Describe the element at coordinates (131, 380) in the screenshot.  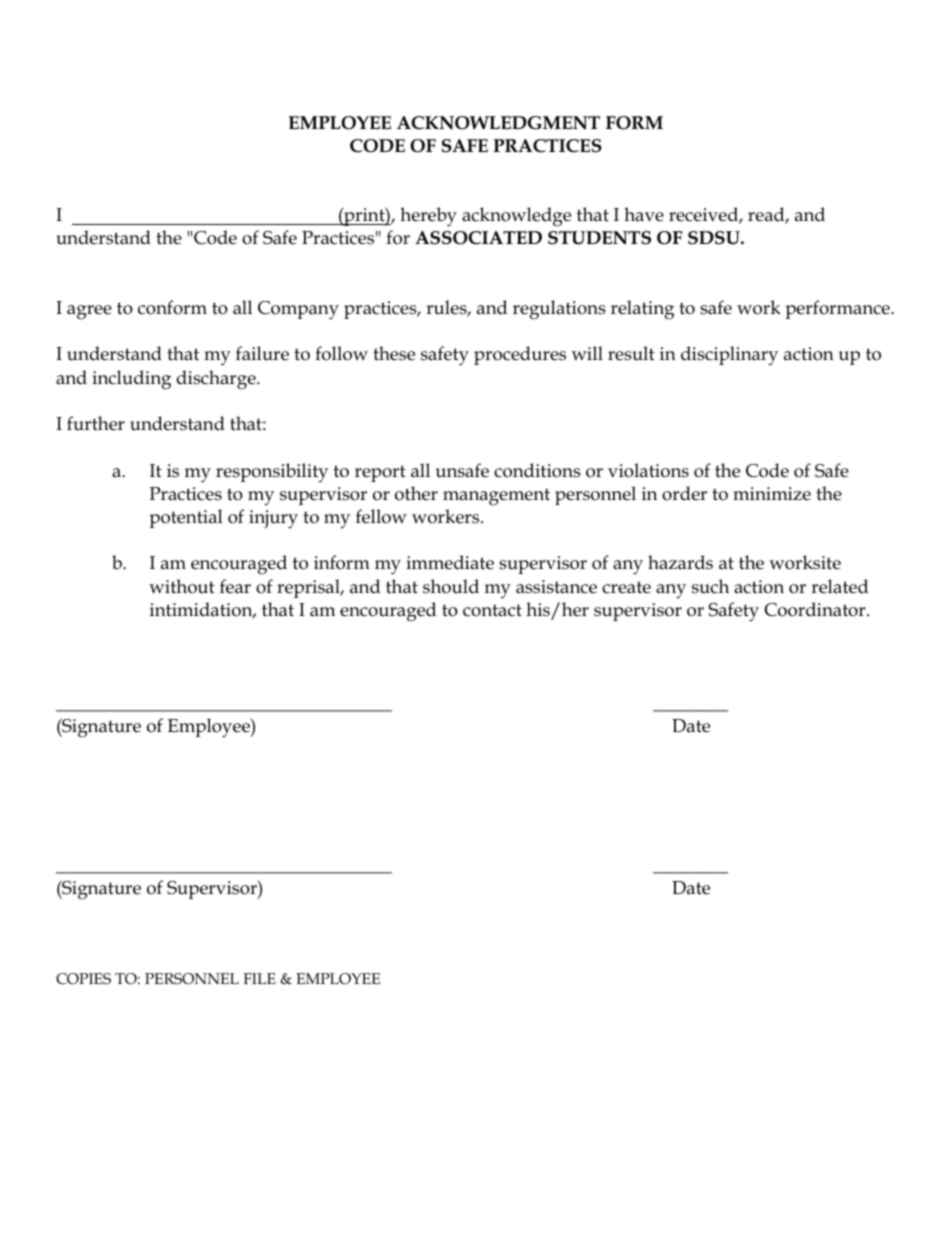
I see `including` at that location.
